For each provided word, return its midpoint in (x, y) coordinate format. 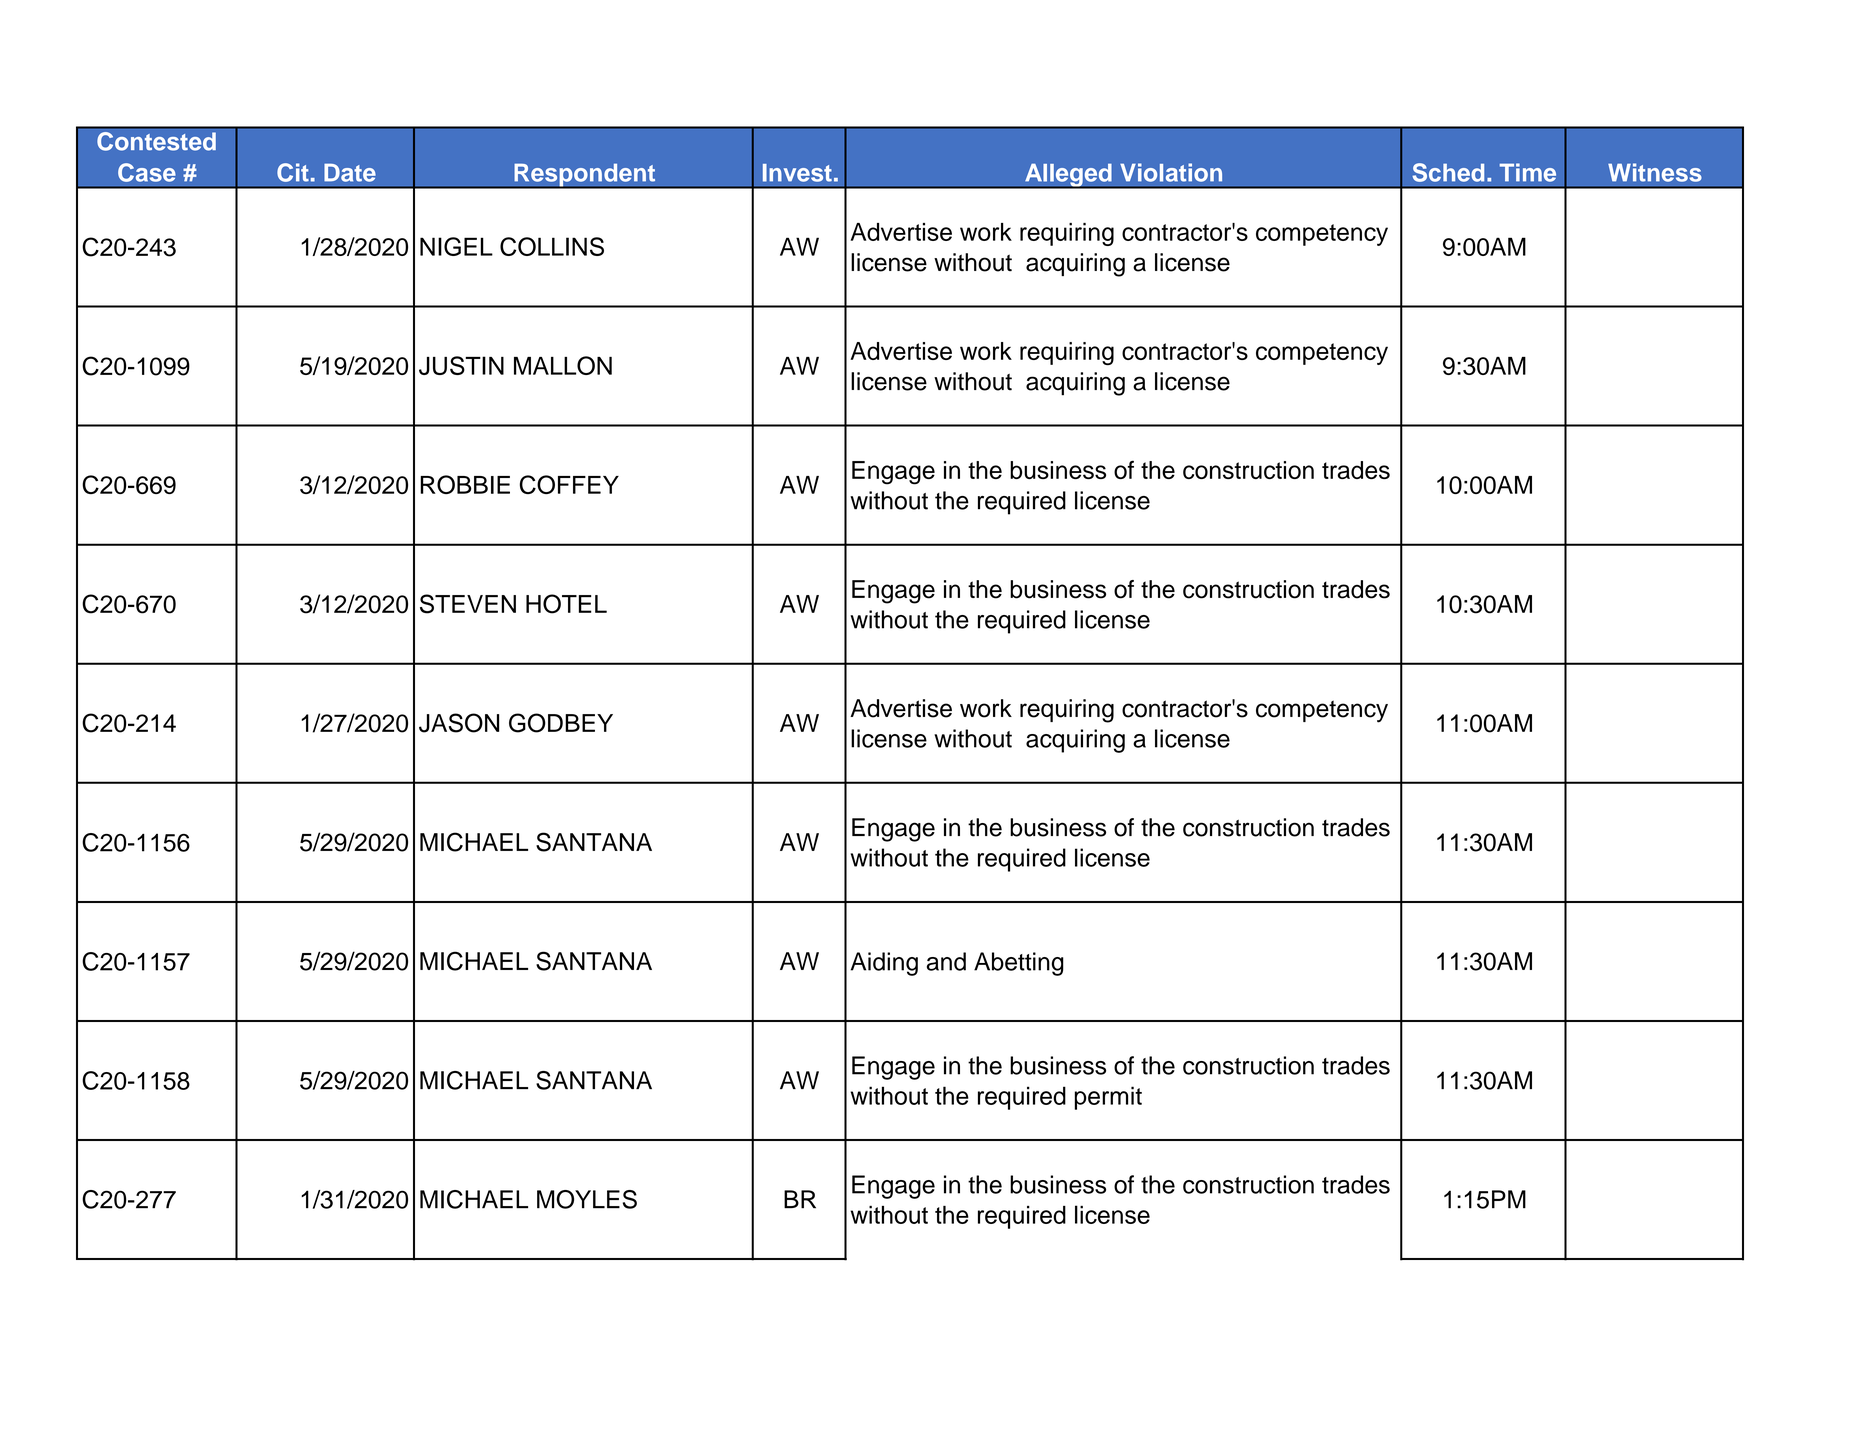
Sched (1448, 172)
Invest (797, 173)
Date (350, 173)
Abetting (1019, 964)
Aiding (884, 964)
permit (1108, 1098)
